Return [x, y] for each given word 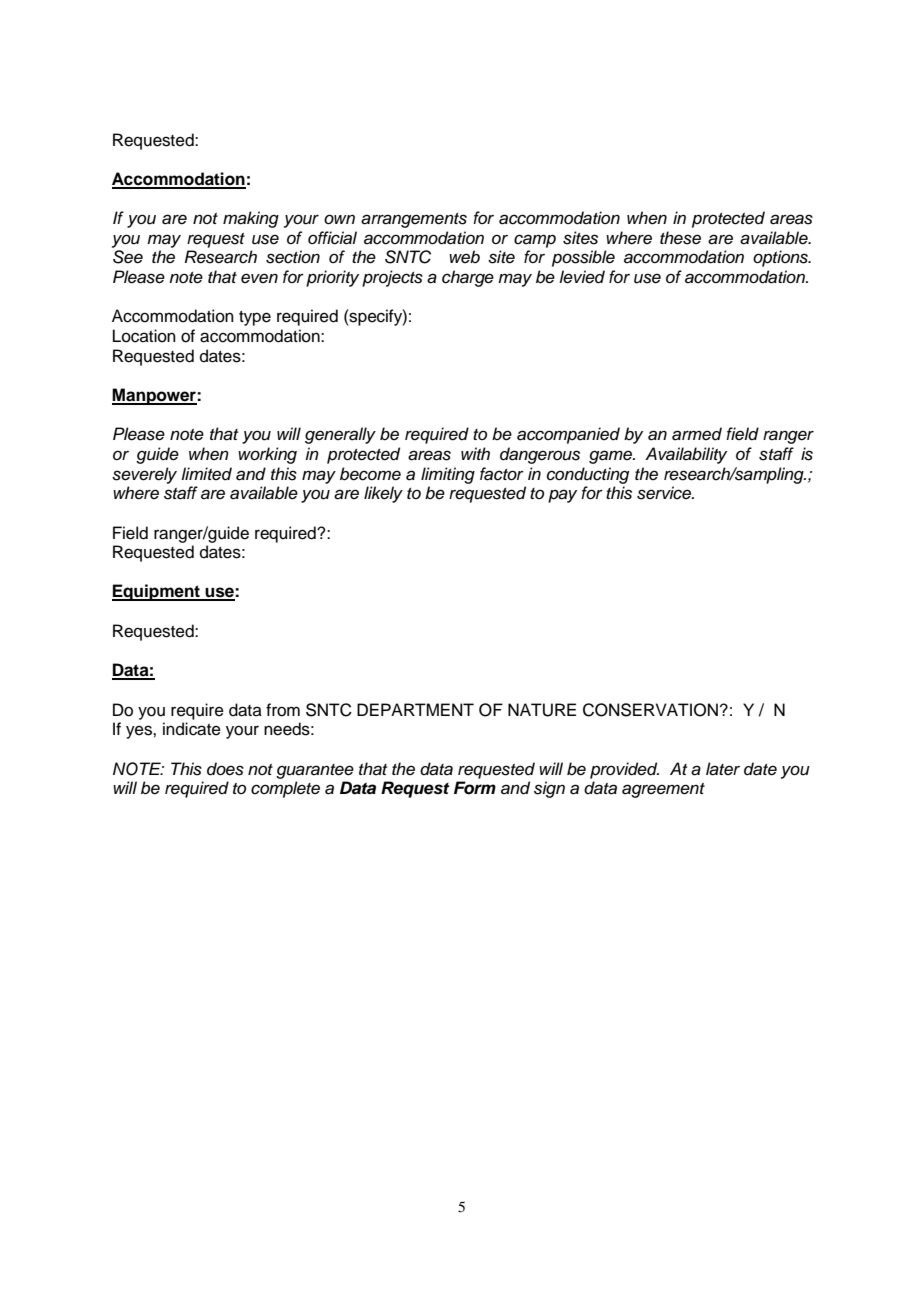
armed [697, 434]
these [680, 238]
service [665, 493]
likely [383, 494]
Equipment [157, 592]
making [251, 219]
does [225, 769]
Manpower [155, 396]
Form [475, 788]
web [464, 256]
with [475, 453]
